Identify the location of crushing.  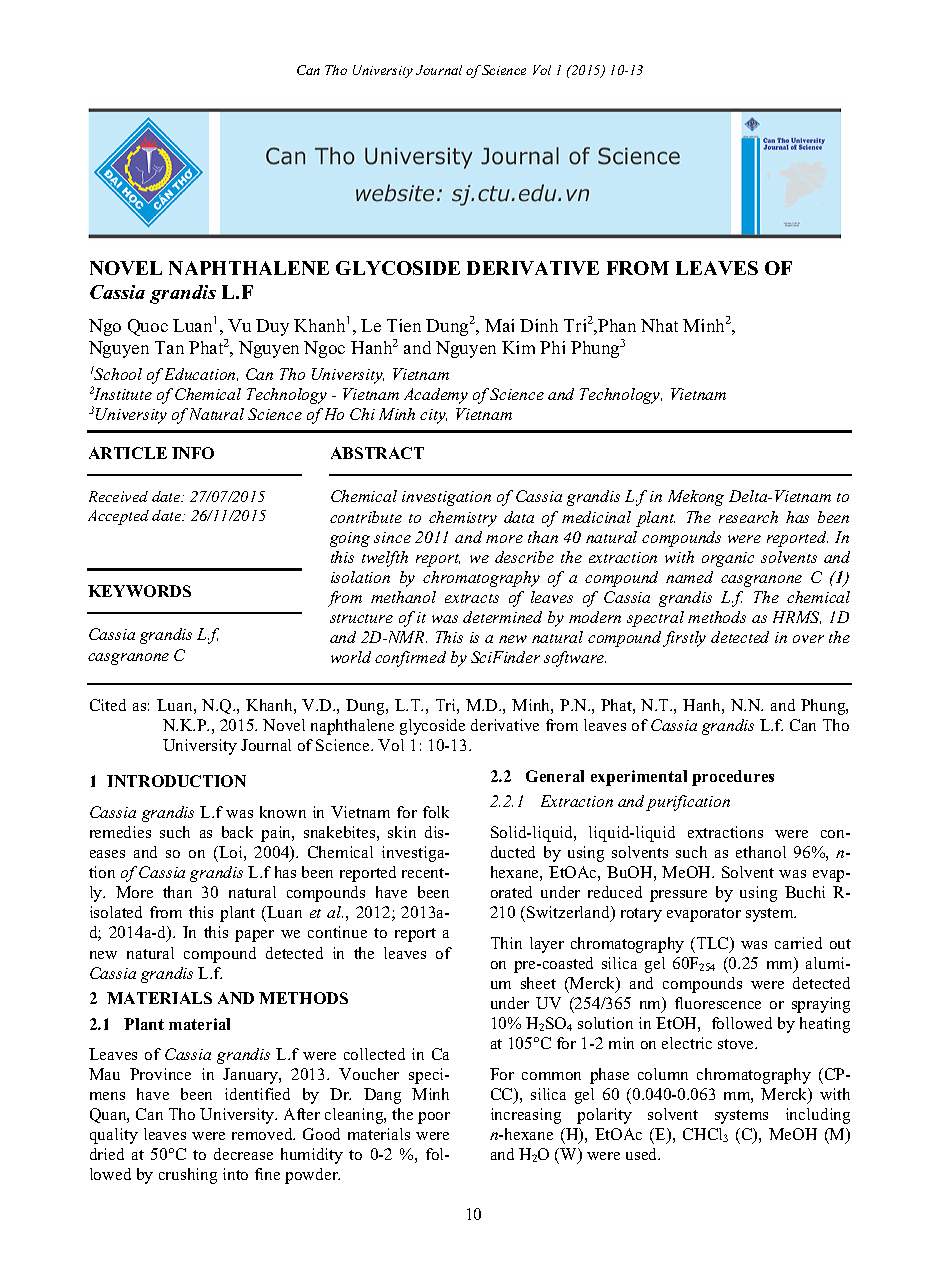
(188, 1176).
